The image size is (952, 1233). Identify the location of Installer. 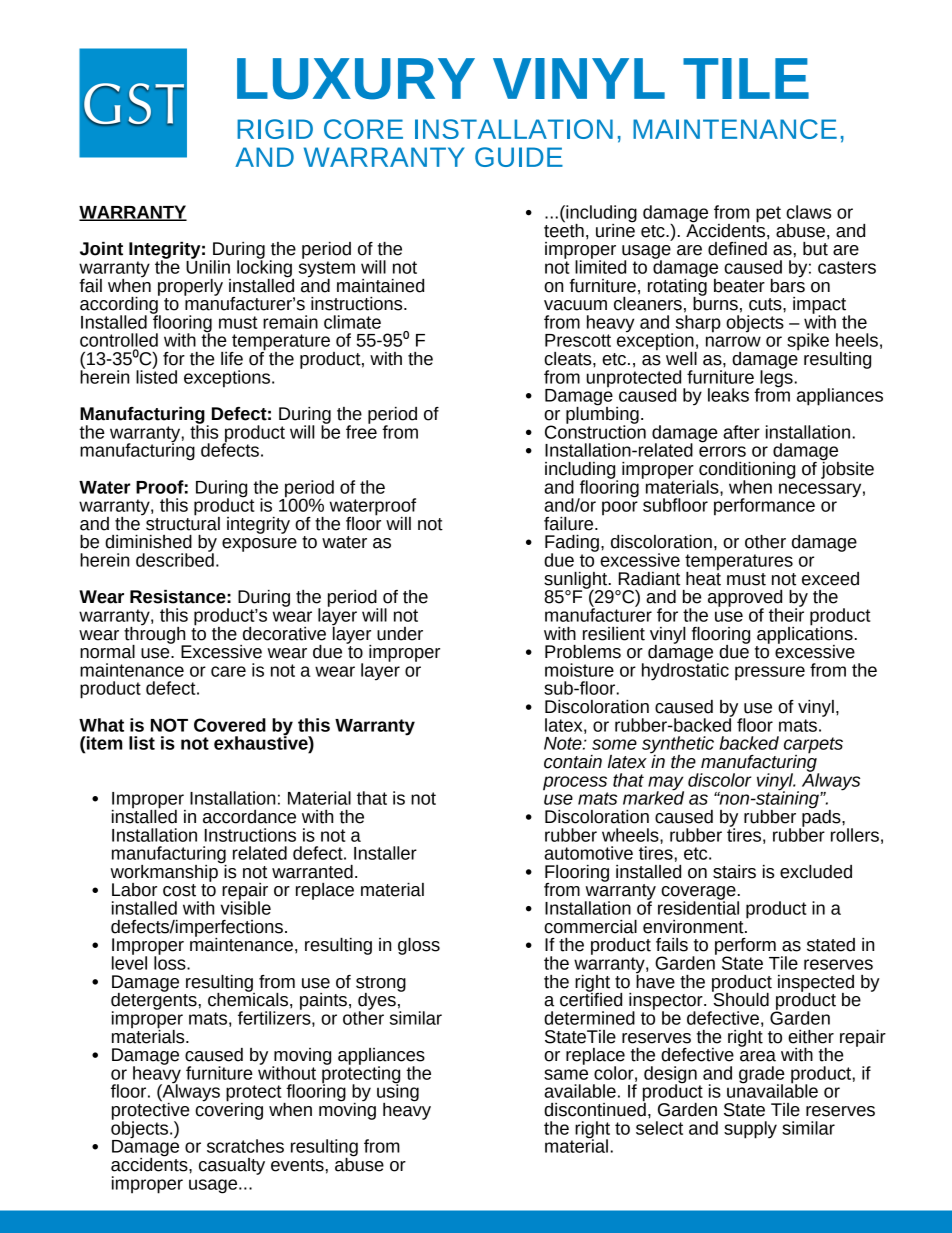
(385, 853).
